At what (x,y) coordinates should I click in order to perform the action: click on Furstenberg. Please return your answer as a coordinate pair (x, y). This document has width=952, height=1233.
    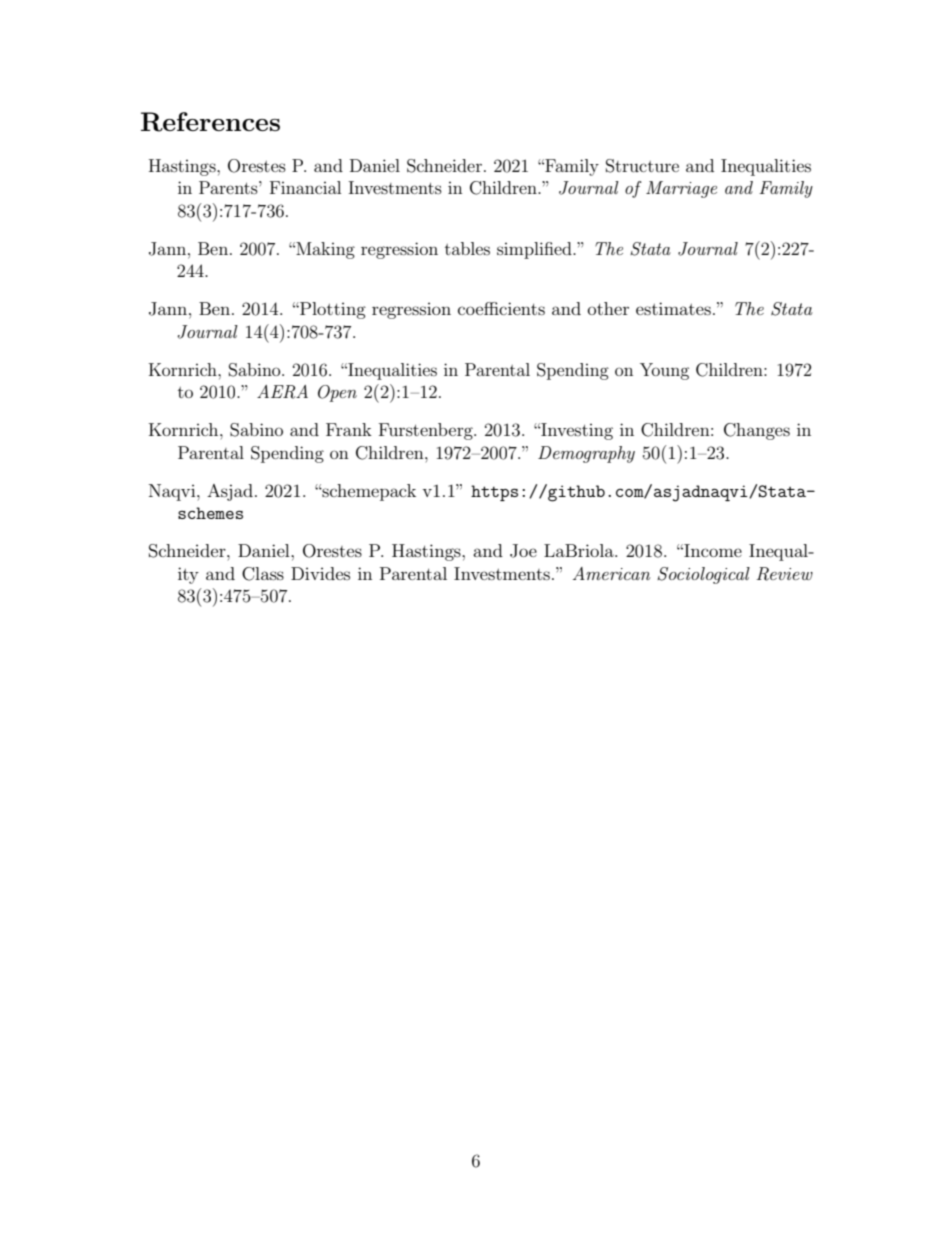
    Looking at the image, I should click on (427, 431).
